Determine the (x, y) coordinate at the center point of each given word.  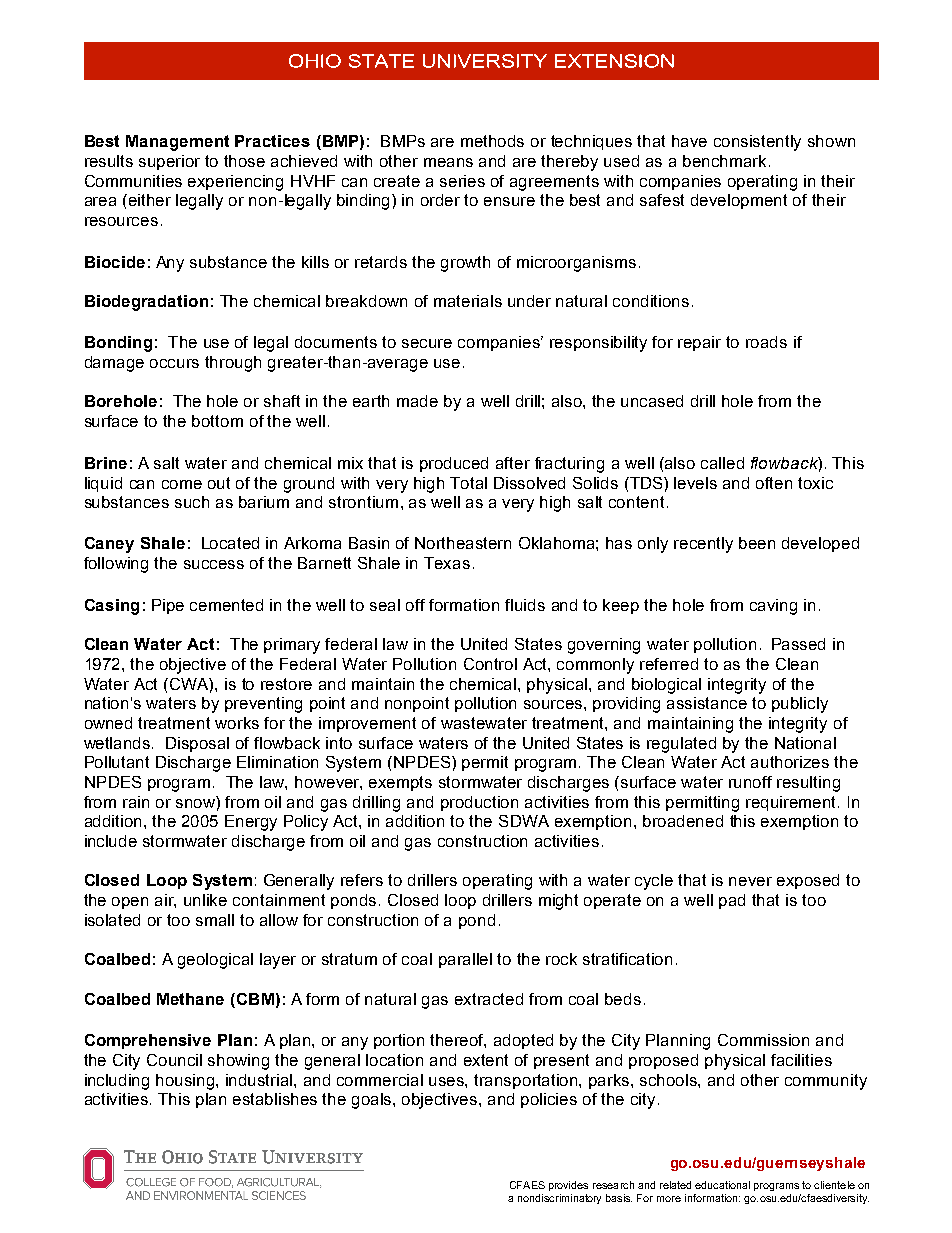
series (462, 181)
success (214, 564)
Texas (447, 563)
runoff (750, 782)
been (757, 543)
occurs (174, 363)
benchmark (726, 161)
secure (427, 343)
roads (766, 342)
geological (215, 961)
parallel (465, 960)
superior (169, 162)
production (479, 803)
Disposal (197, 744)
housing (186, 1082)
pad (732, 901)
